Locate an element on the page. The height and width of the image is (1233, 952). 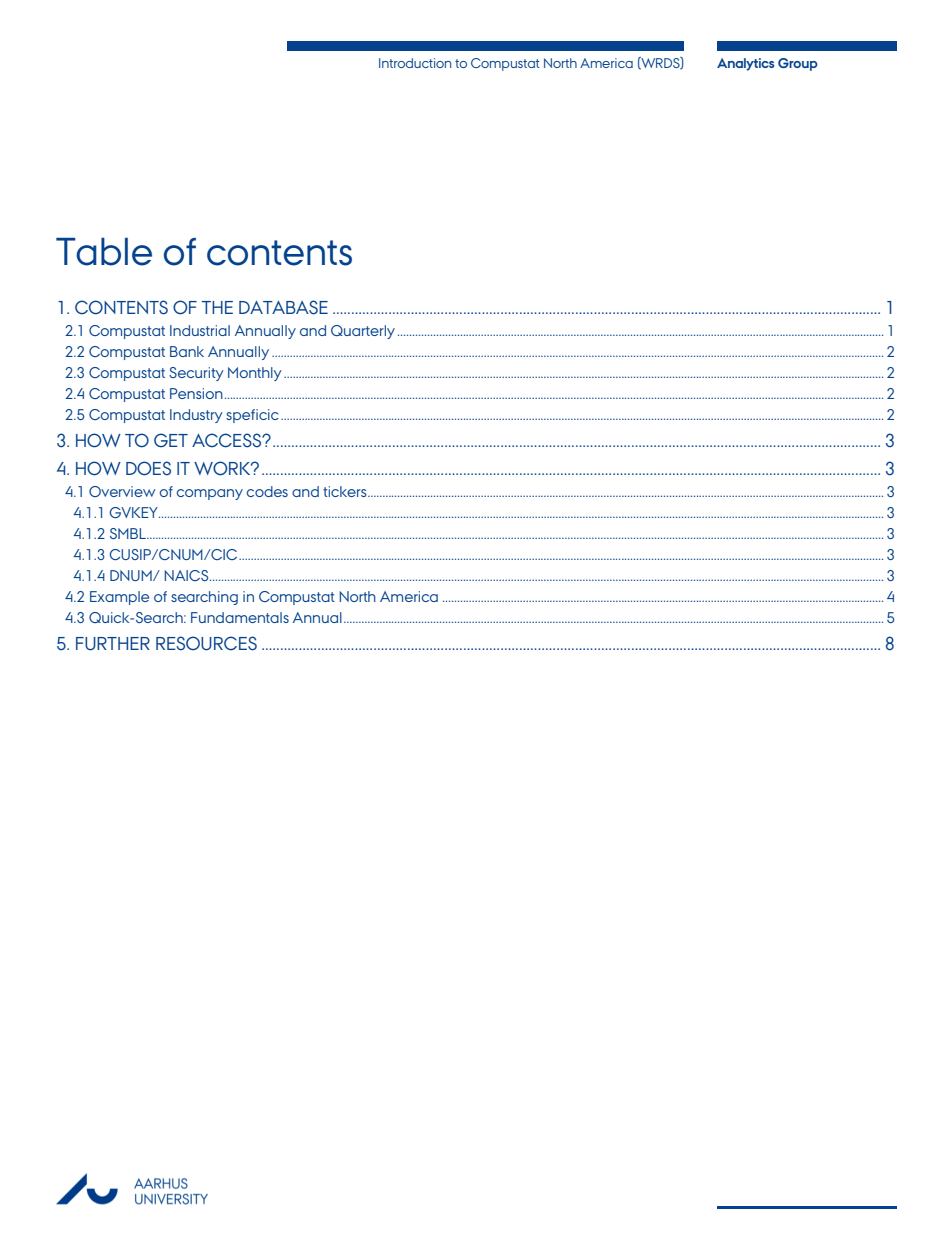
Bank is located at coordinates (187, 351).
